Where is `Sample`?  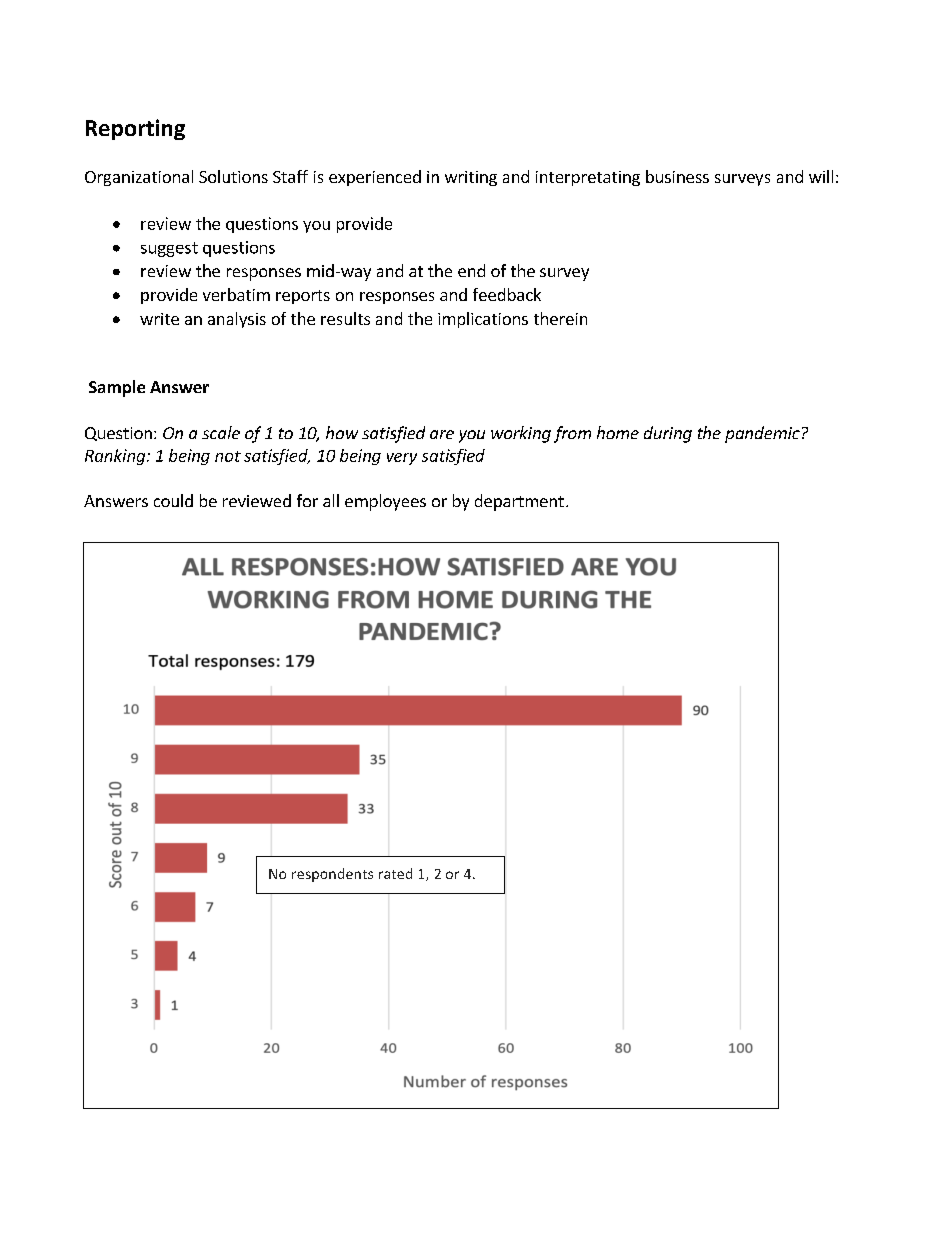 Sample is located at coordinates (117, 388).
